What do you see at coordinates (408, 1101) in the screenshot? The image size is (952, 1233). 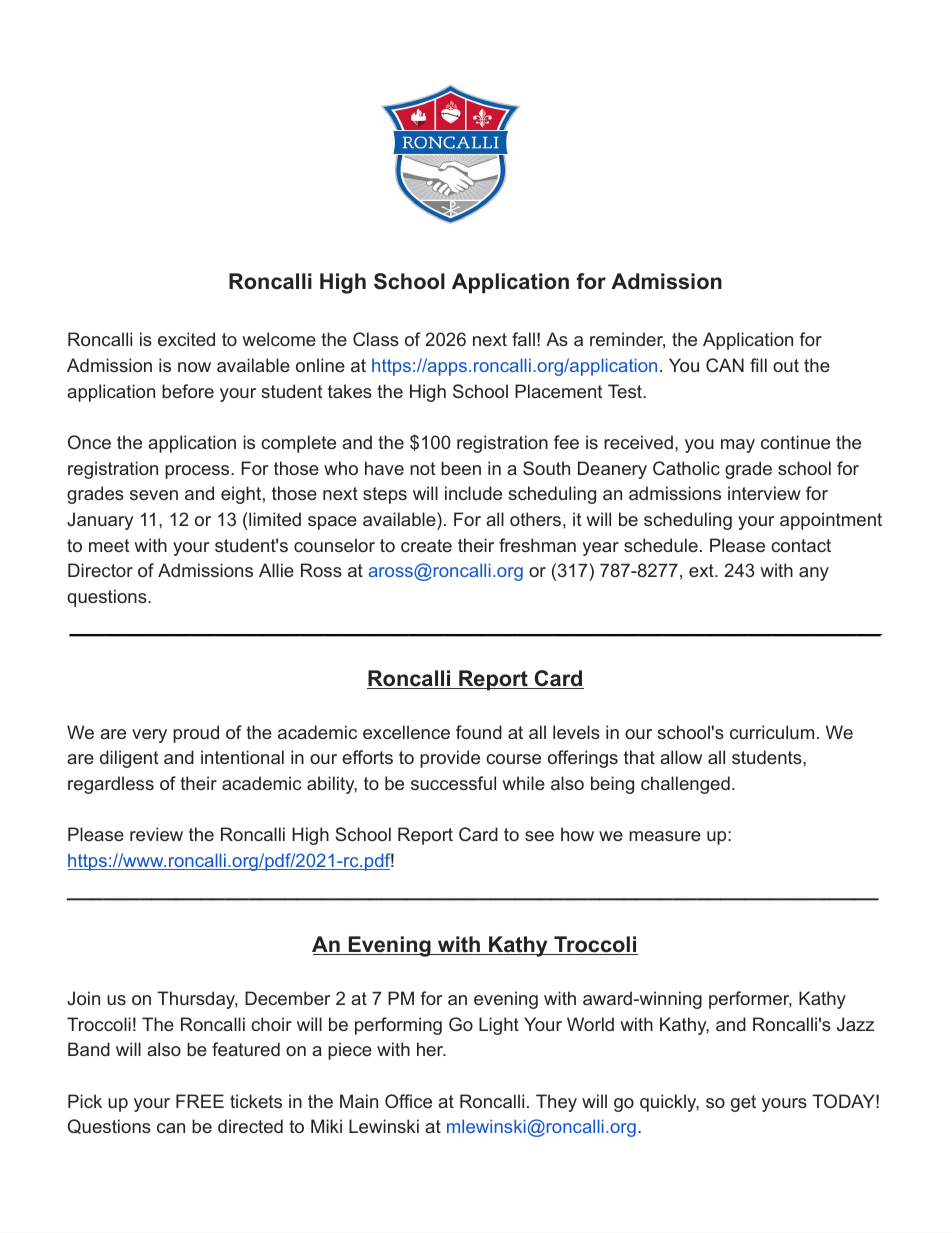 I see `Office` at bounding box center [408, 1101].
